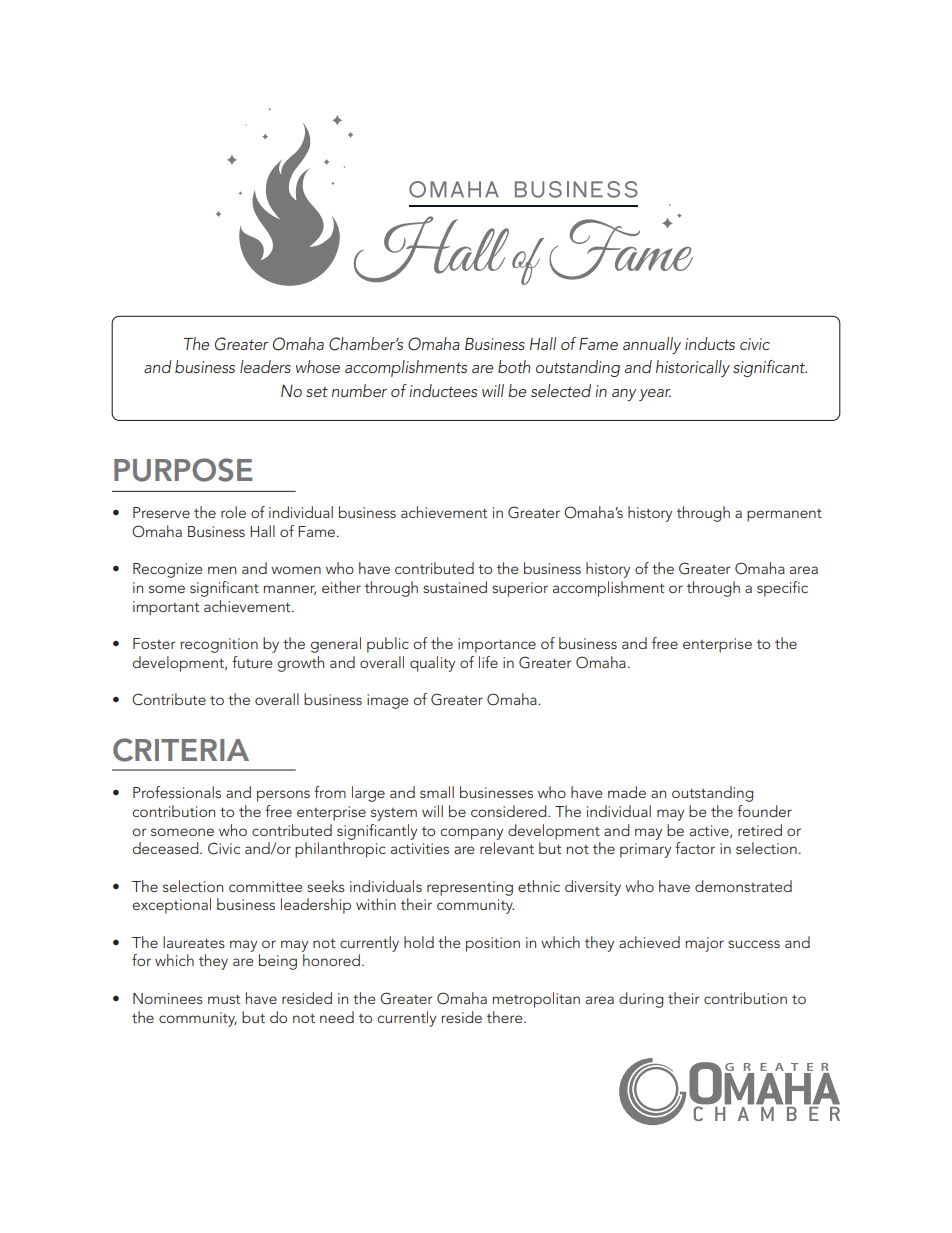  I want to click on company, so click(471, 834).
